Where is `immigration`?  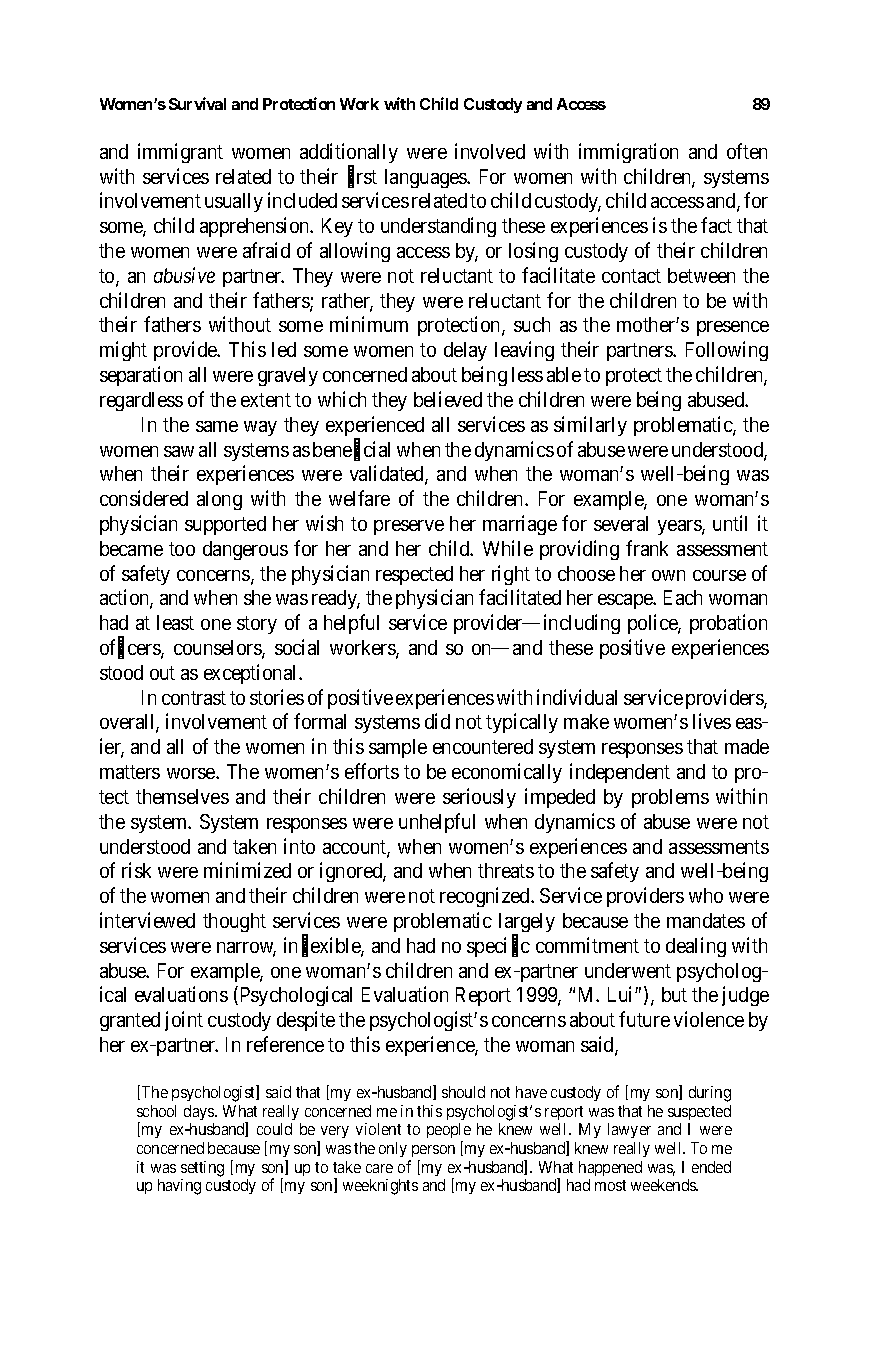
immigration is located at coordinates (628, 153).
